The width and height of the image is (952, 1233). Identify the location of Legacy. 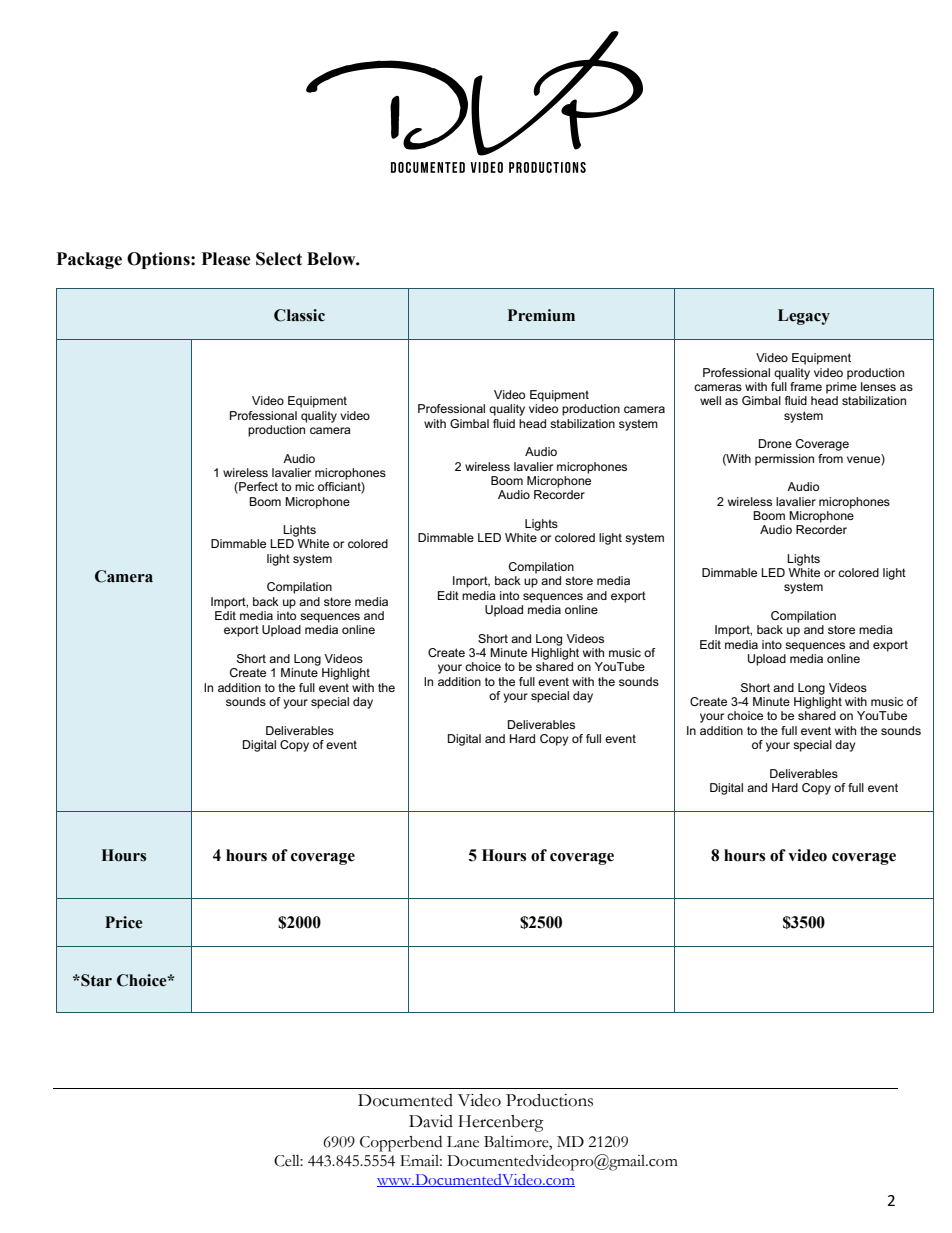
(804, 317).
